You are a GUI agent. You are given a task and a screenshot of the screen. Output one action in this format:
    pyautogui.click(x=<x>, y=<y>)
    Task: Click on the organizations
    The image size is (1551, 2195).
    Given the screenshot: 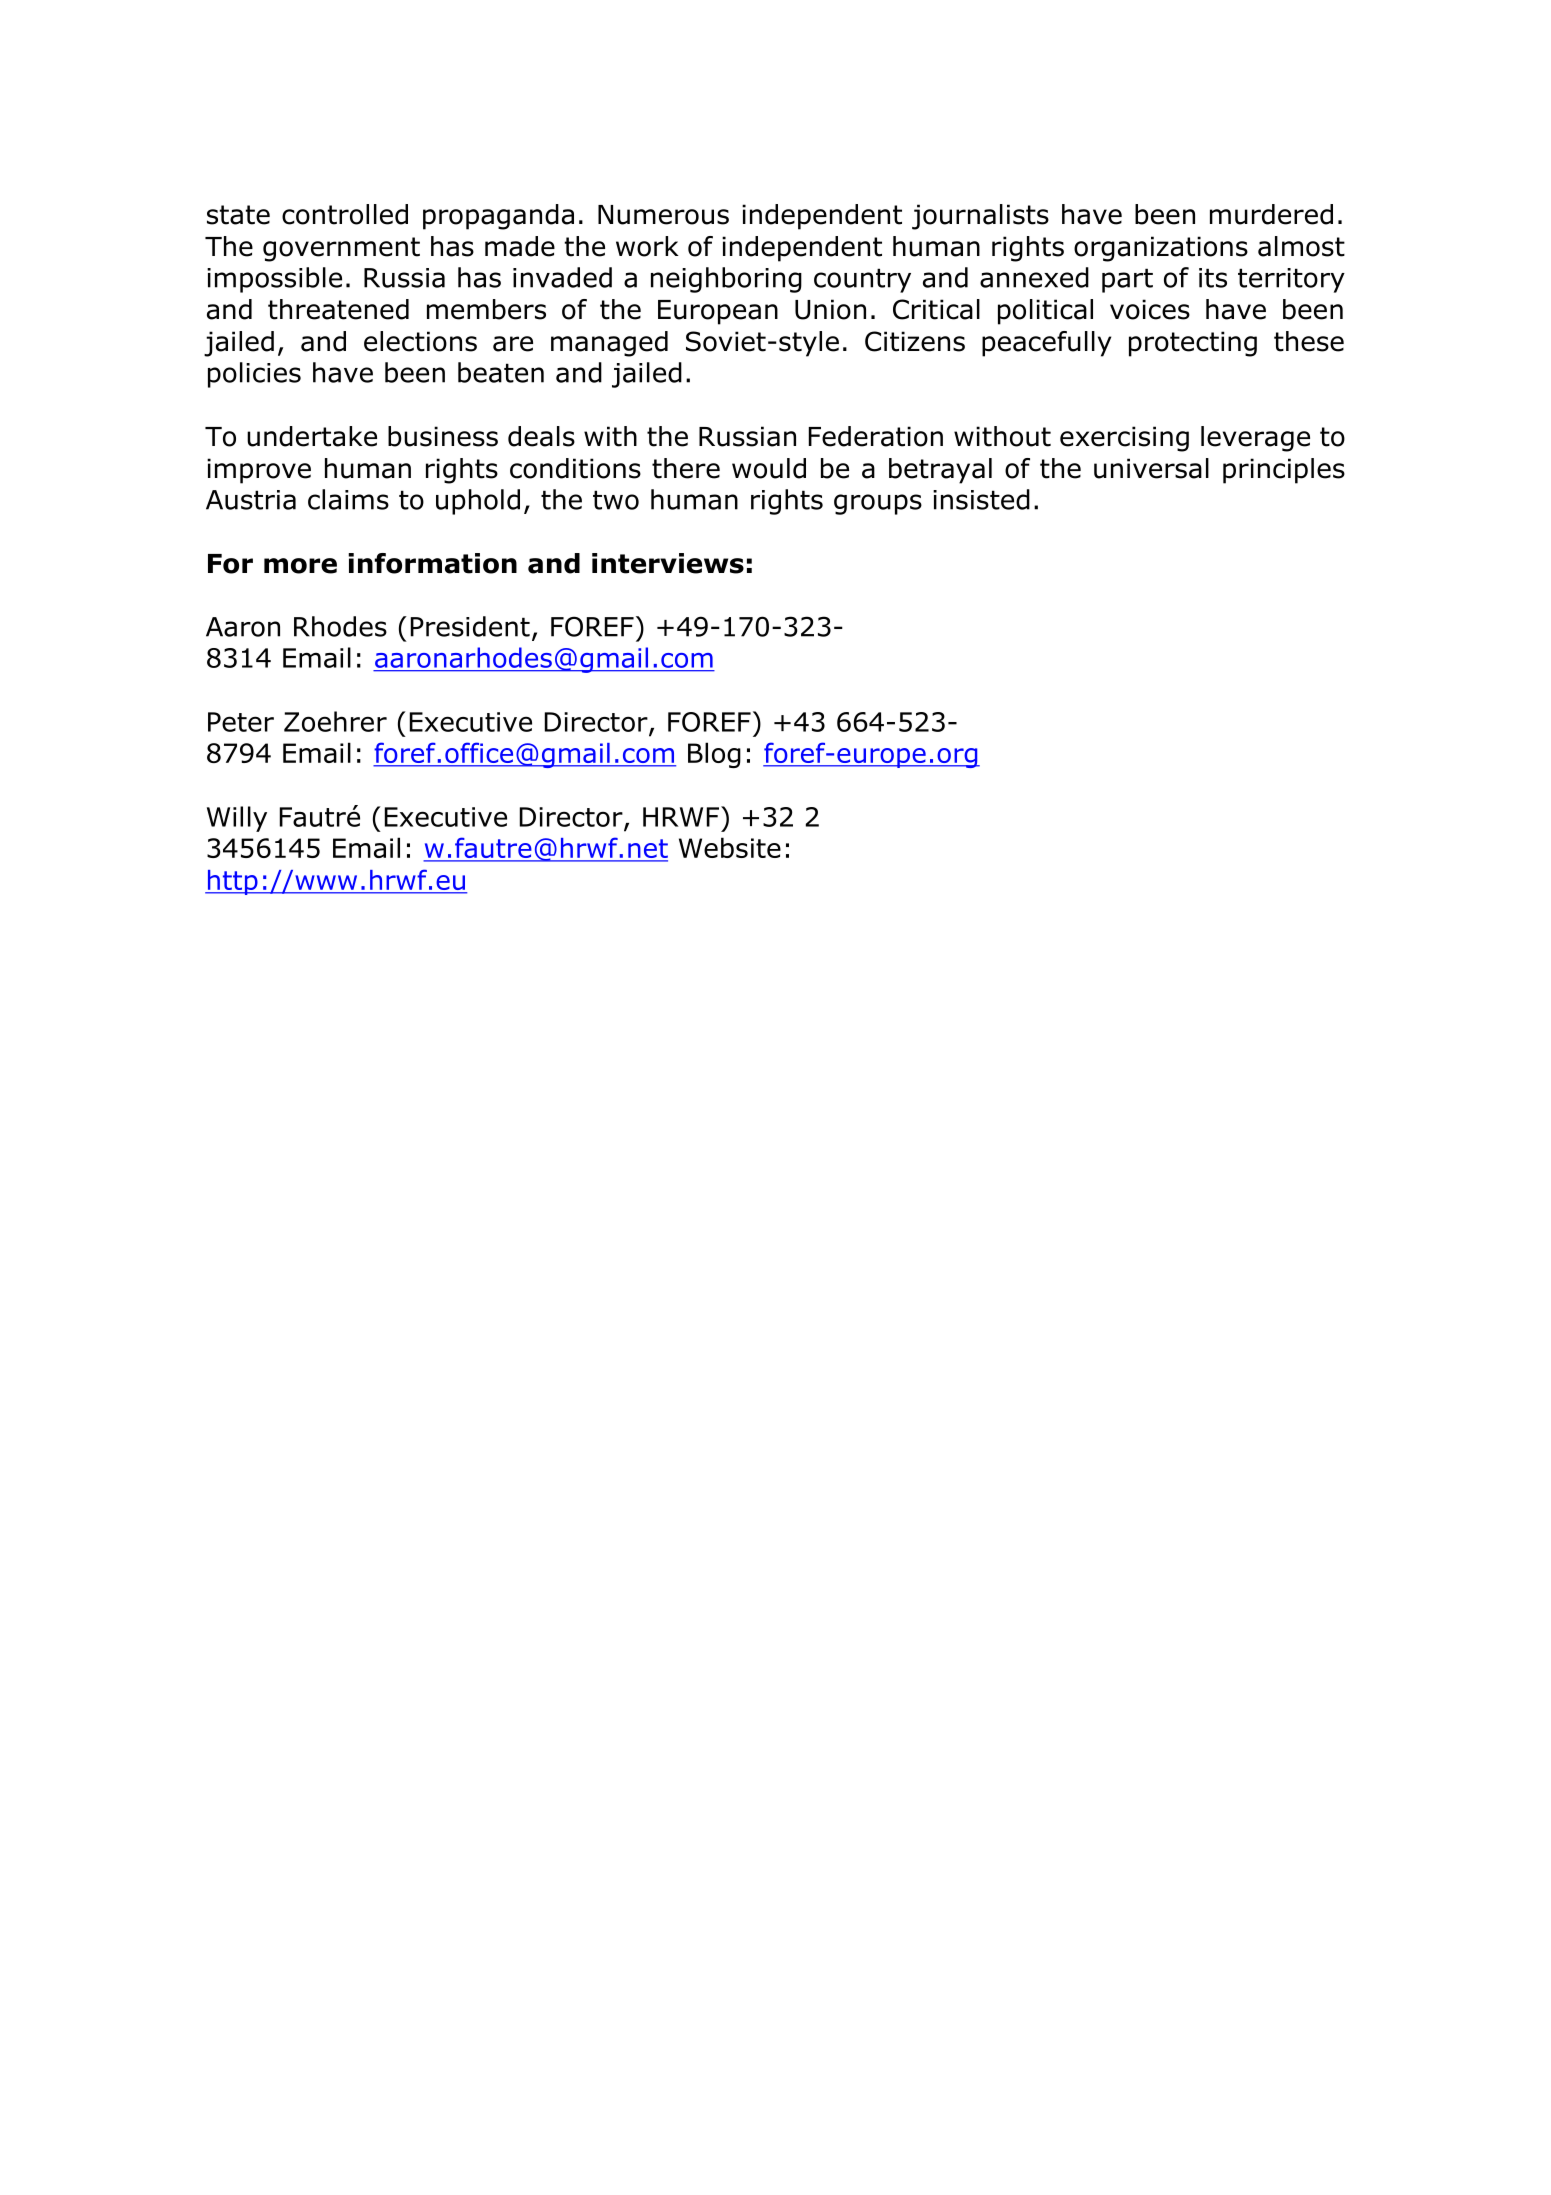 What is the action you would take?
    pyautogui.click(x=1161, y=249)
